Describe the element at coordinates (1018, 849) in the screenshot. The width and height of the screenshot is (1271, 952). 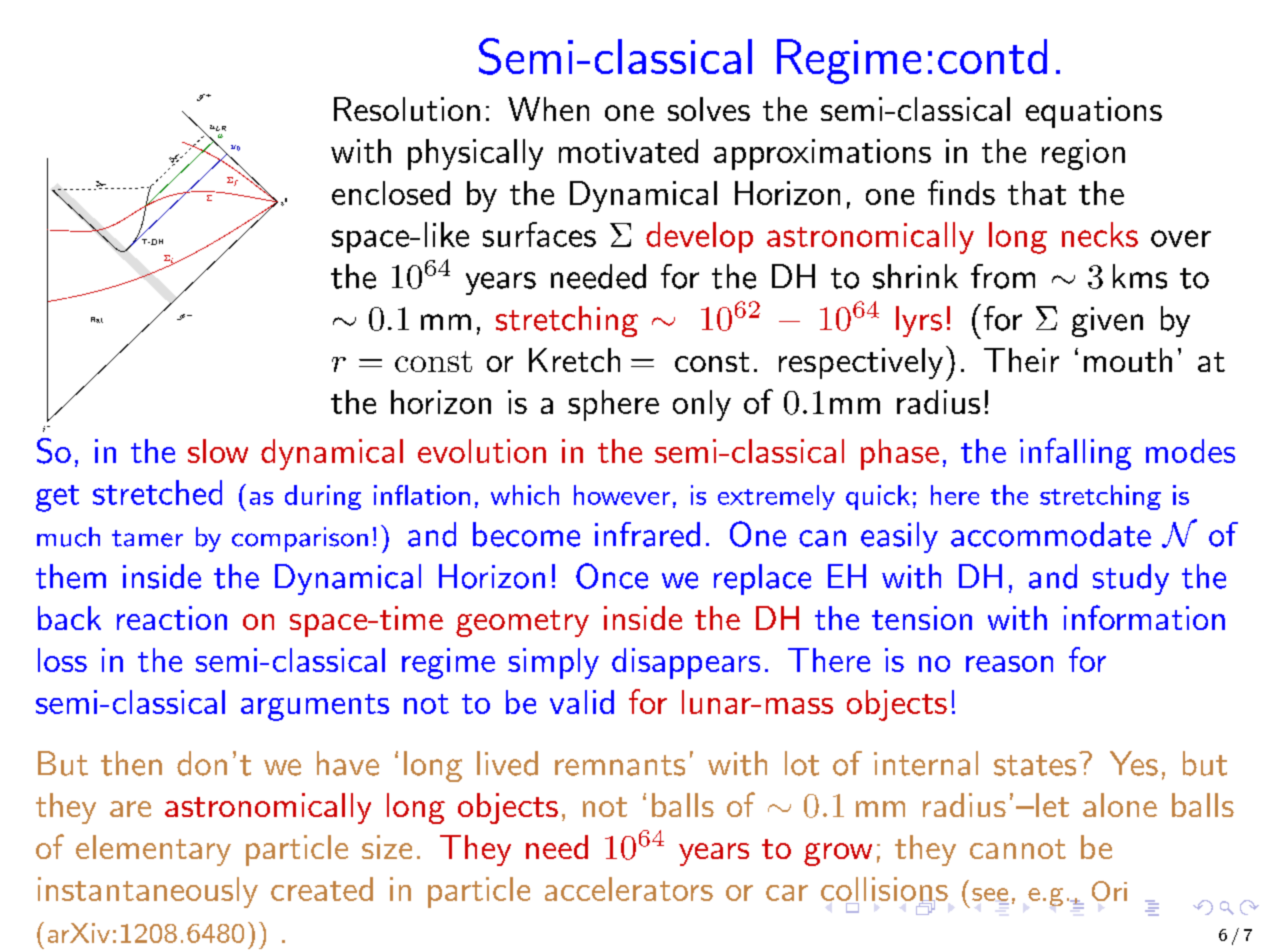
I see `cannot` at that location.
